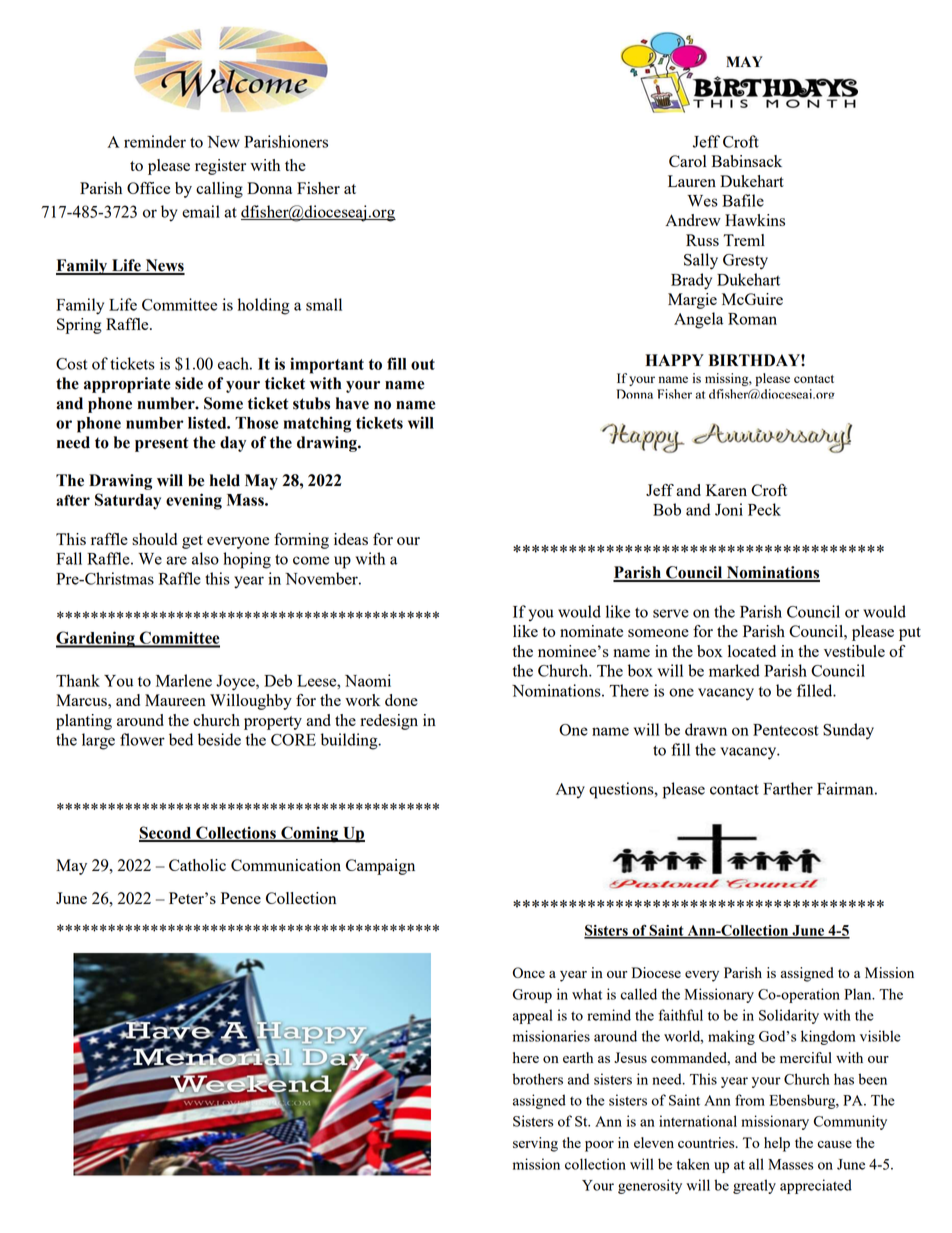 This image has height=1233, width=952. What do you see at coordinates (599, 1146) in the image?
I see `poor` at bounding box center [599, 1146].
